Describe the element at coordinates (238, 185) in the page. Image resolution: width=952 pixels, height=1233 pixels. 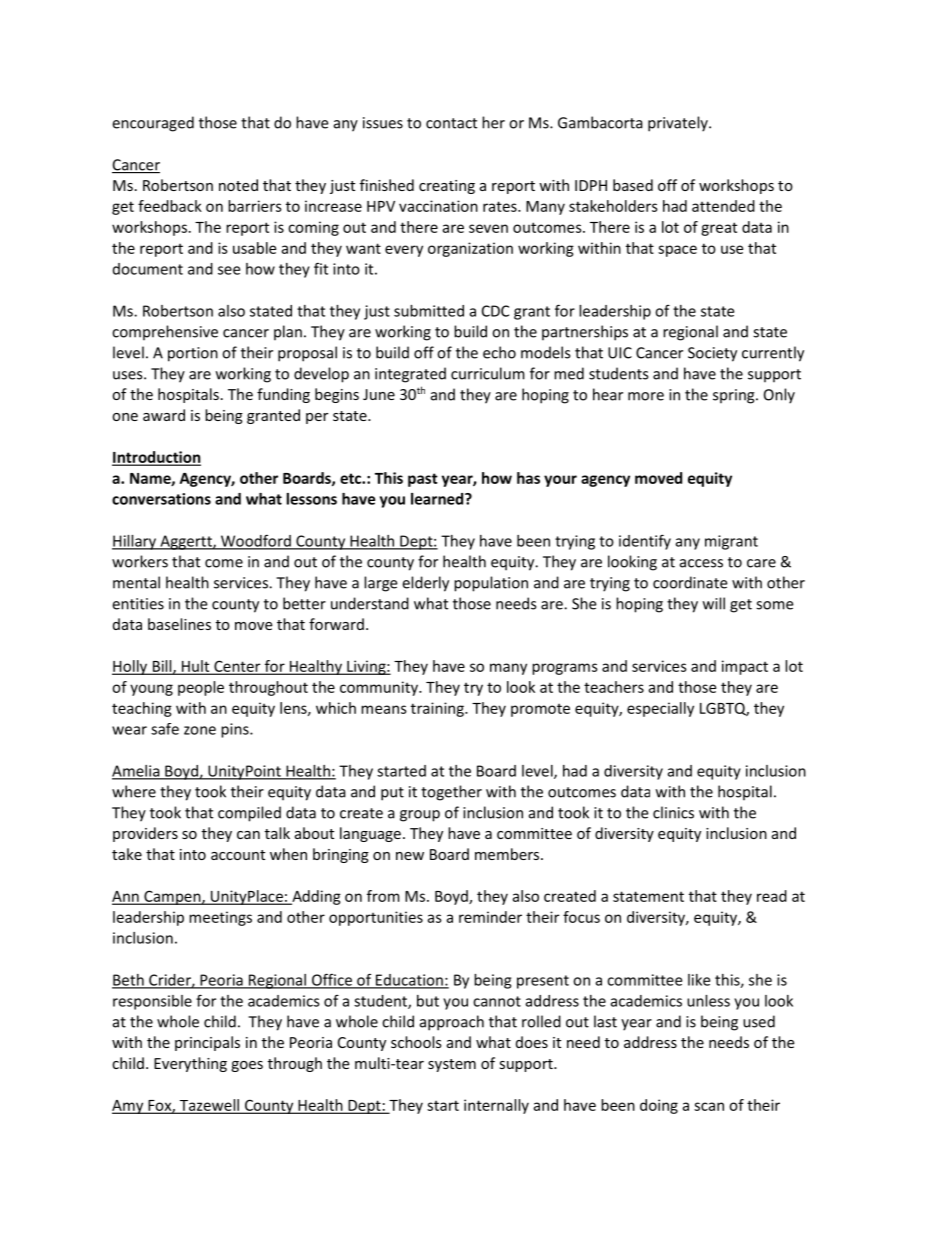
I see `noted` at that location.
